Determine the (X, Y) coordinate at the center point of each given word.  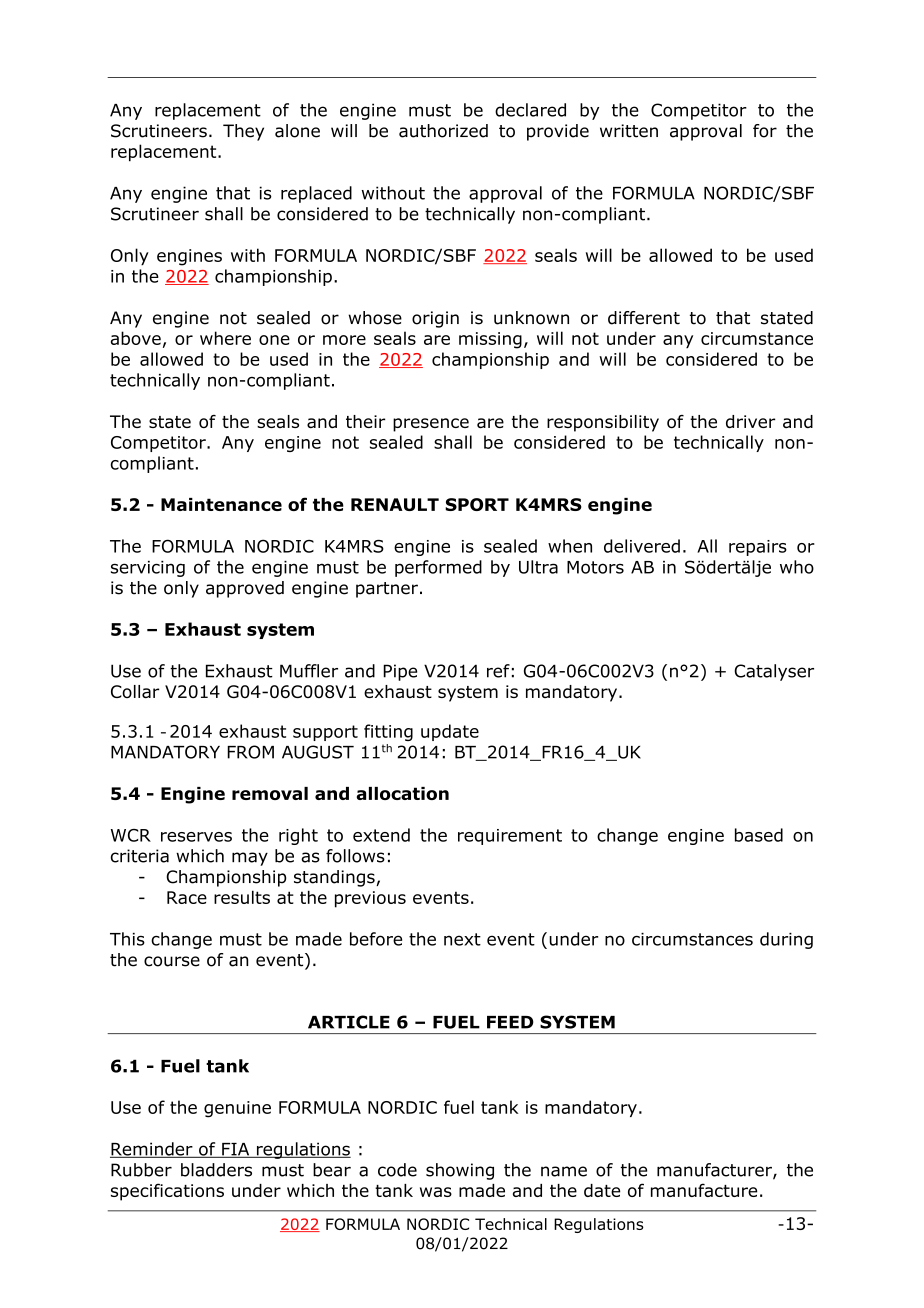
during (786, 940)
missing (490, 340)
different (644, 318)
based (759, 835)
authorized (443, 131)
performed (438, 568)
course (172, 961)
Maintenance (221, 504)
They (243, 132)
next (462, 939)
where (225, 338)
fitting (388, 732)
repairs (758, 548)
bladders (216, 1170)
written (629, 131)
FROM (250, 752)
